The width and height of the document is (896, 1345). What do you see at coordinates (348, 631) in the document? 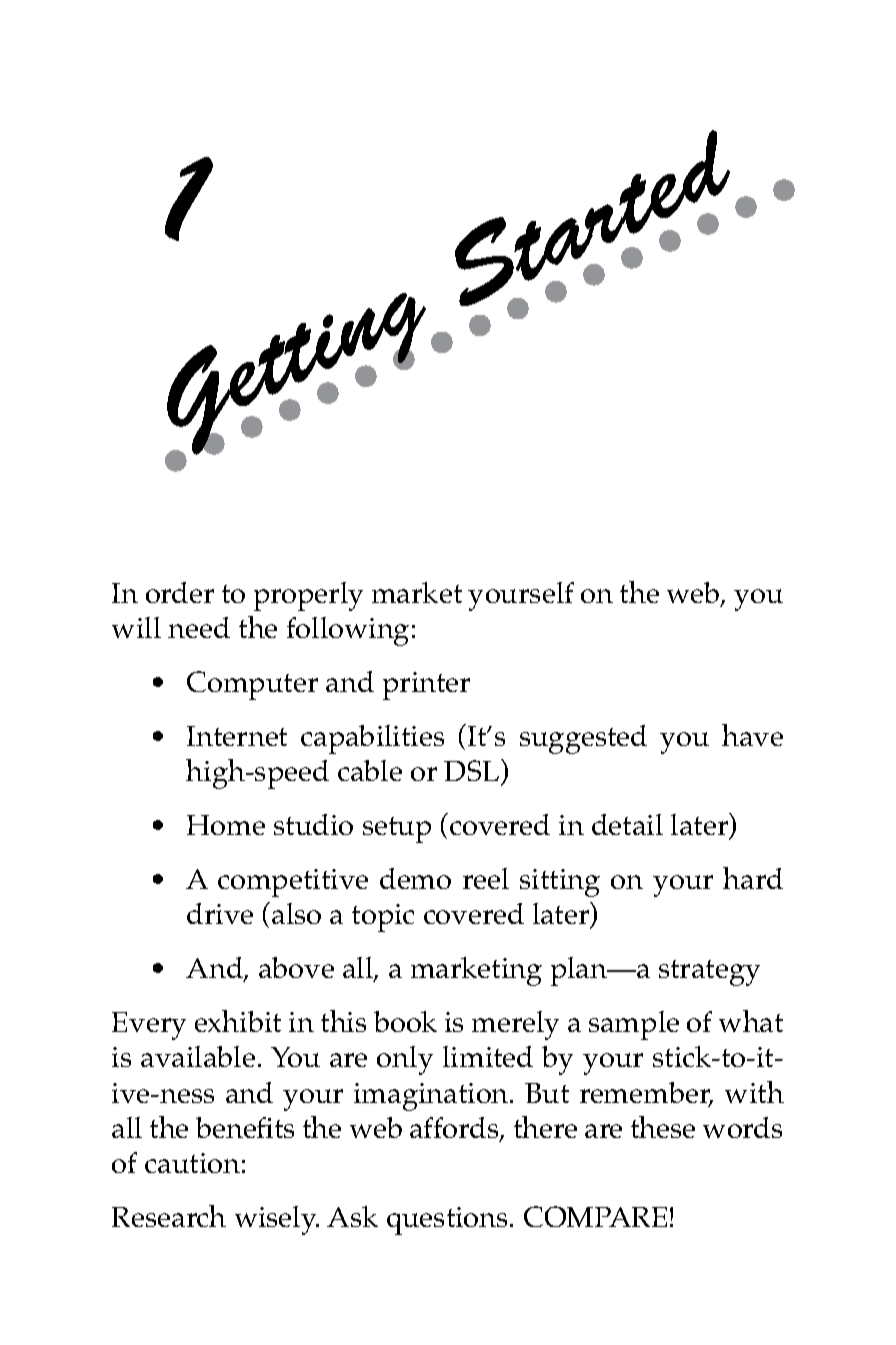
I see `following` at bounding box center [348, 631].
